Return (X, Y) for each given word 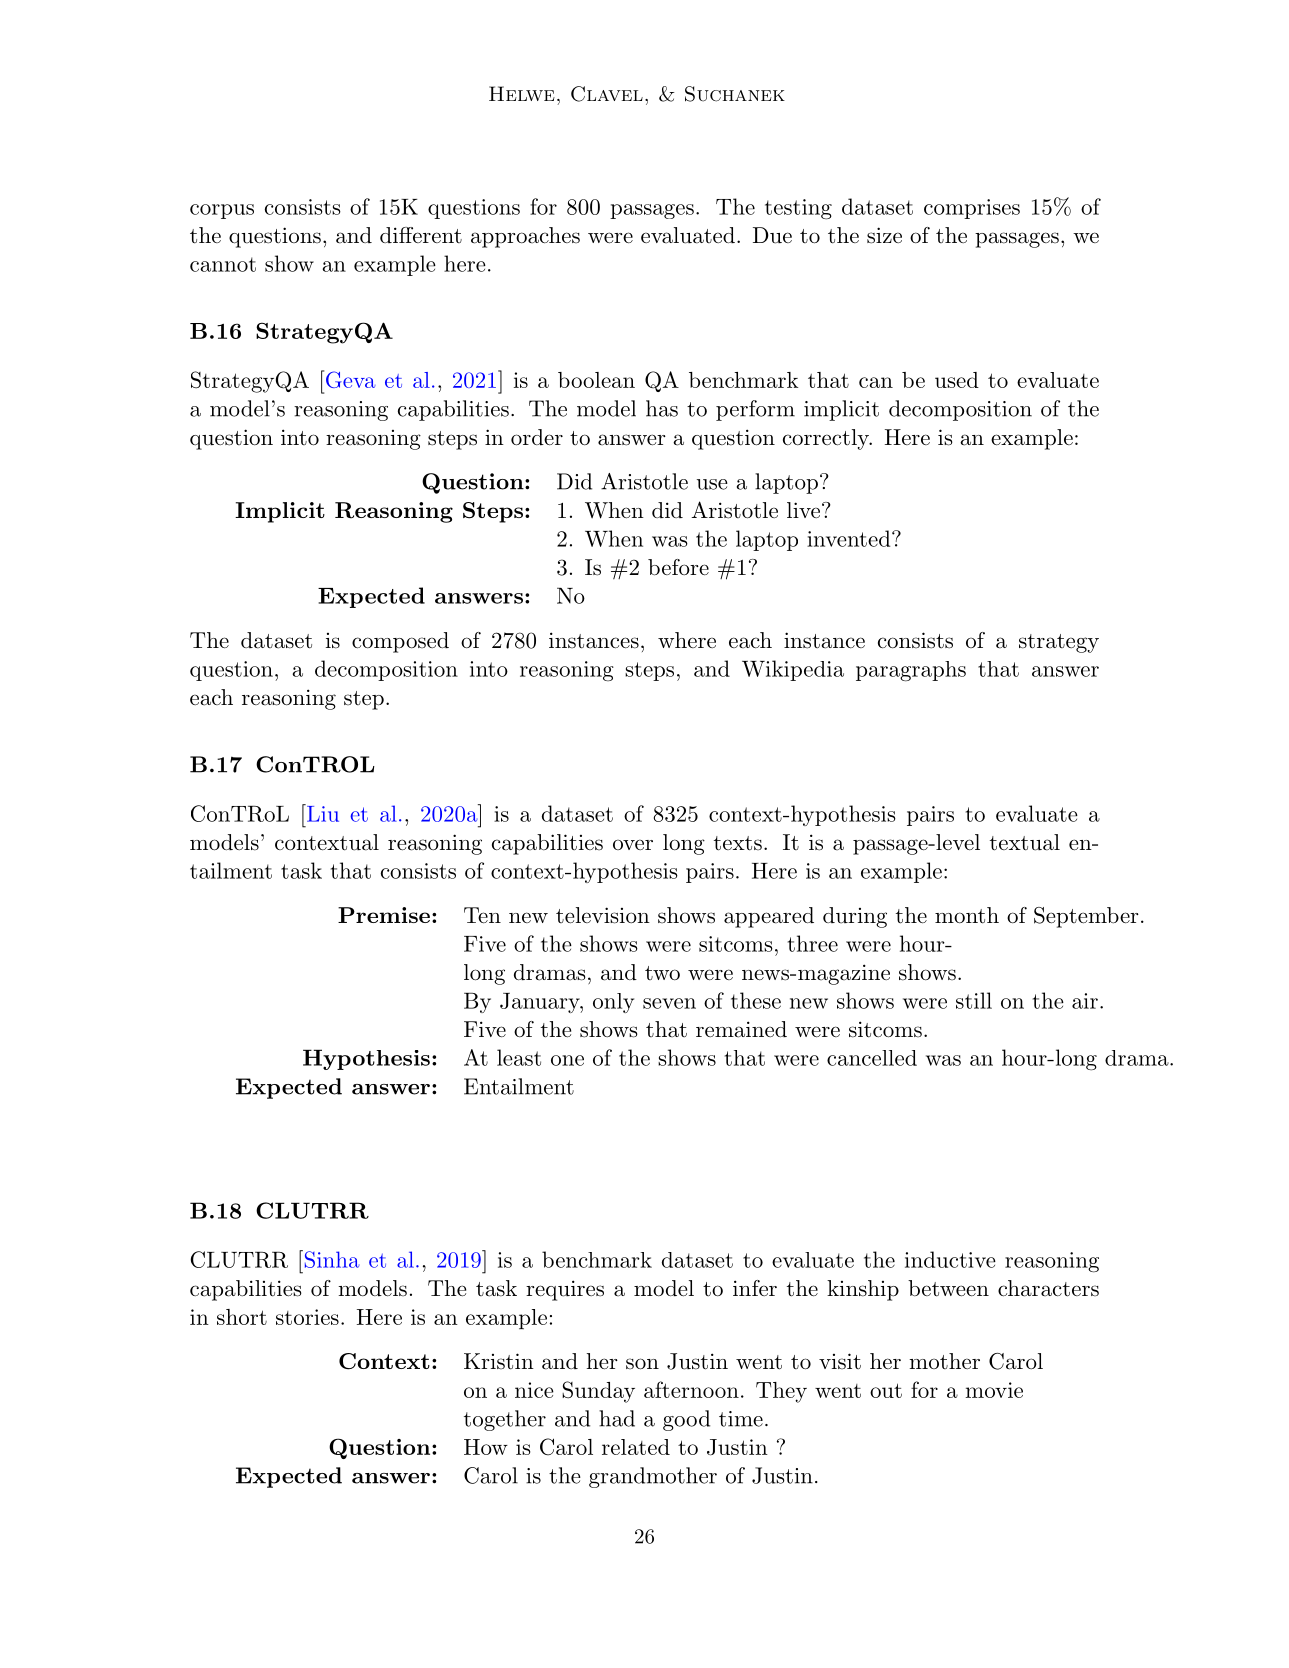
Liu (322, 813)
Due (772, 235)
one (567, 1060)
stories (307, 1317)
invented (848, 538)
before (678, 567)
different (421, 235)
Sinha (331, 1259)
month (967, 915)
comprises (972, 209)
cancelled (872, 1058)
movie (994, 1390)
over (633, 844)
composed (400, 642)
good (686, 1420)
